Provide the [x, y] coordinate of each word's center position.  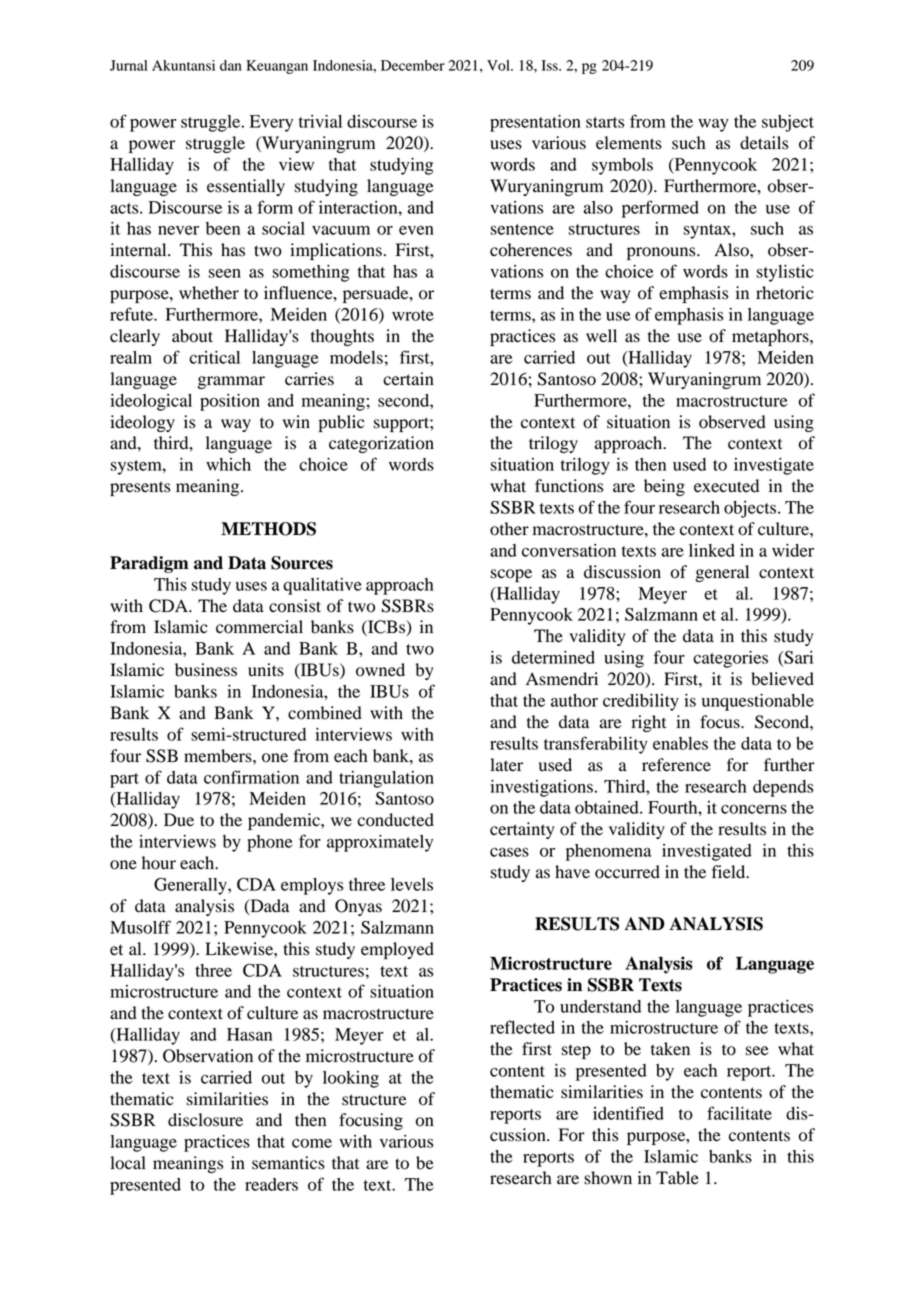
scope [511, 575]
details [764, 143]
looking [351, 1079]
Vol [499, 65]
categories [730, 659]
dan [231, 65]
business [206, 670]
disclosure [205, 1120]
